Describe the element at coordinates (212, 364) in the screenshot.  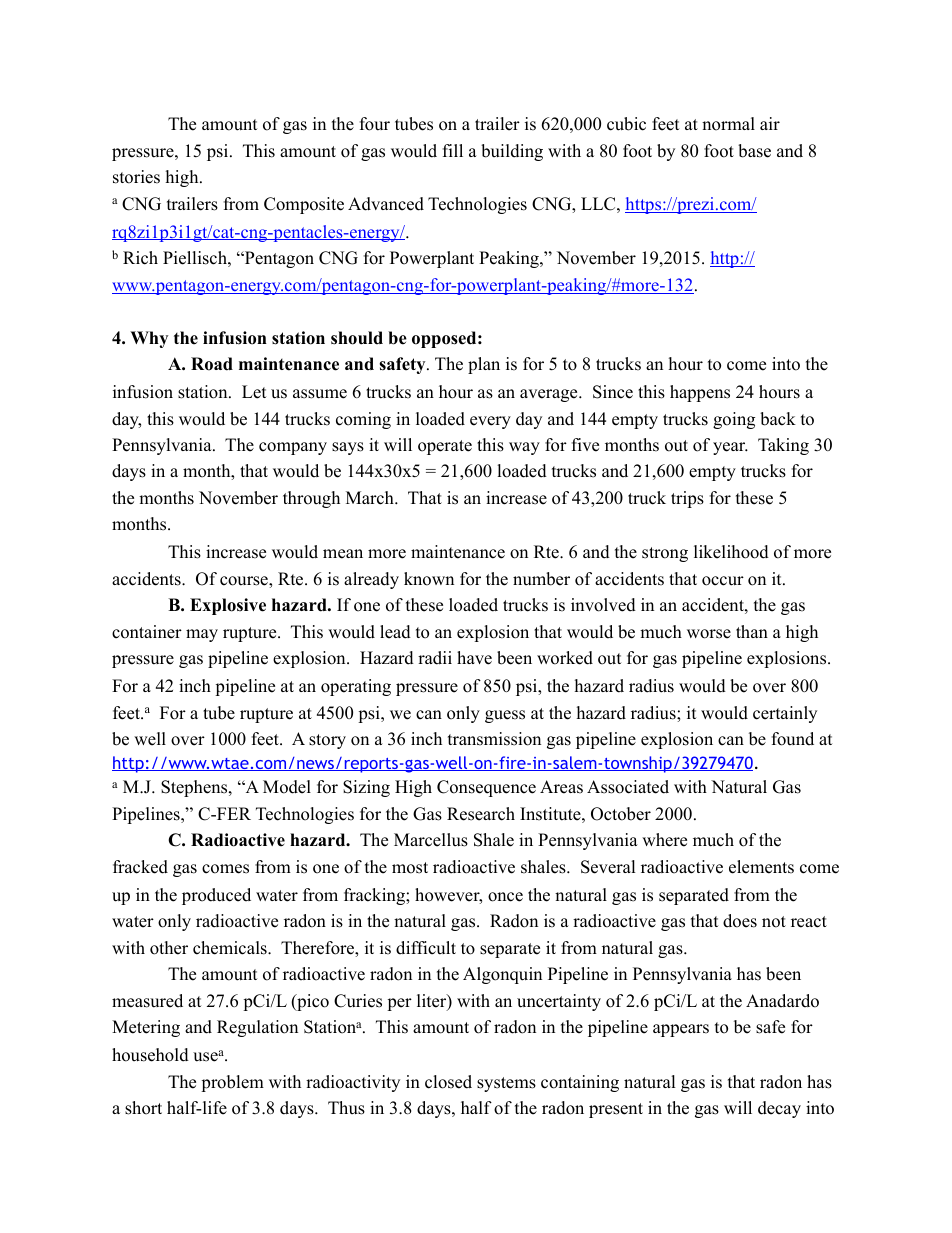
I see `Road` at that location.
